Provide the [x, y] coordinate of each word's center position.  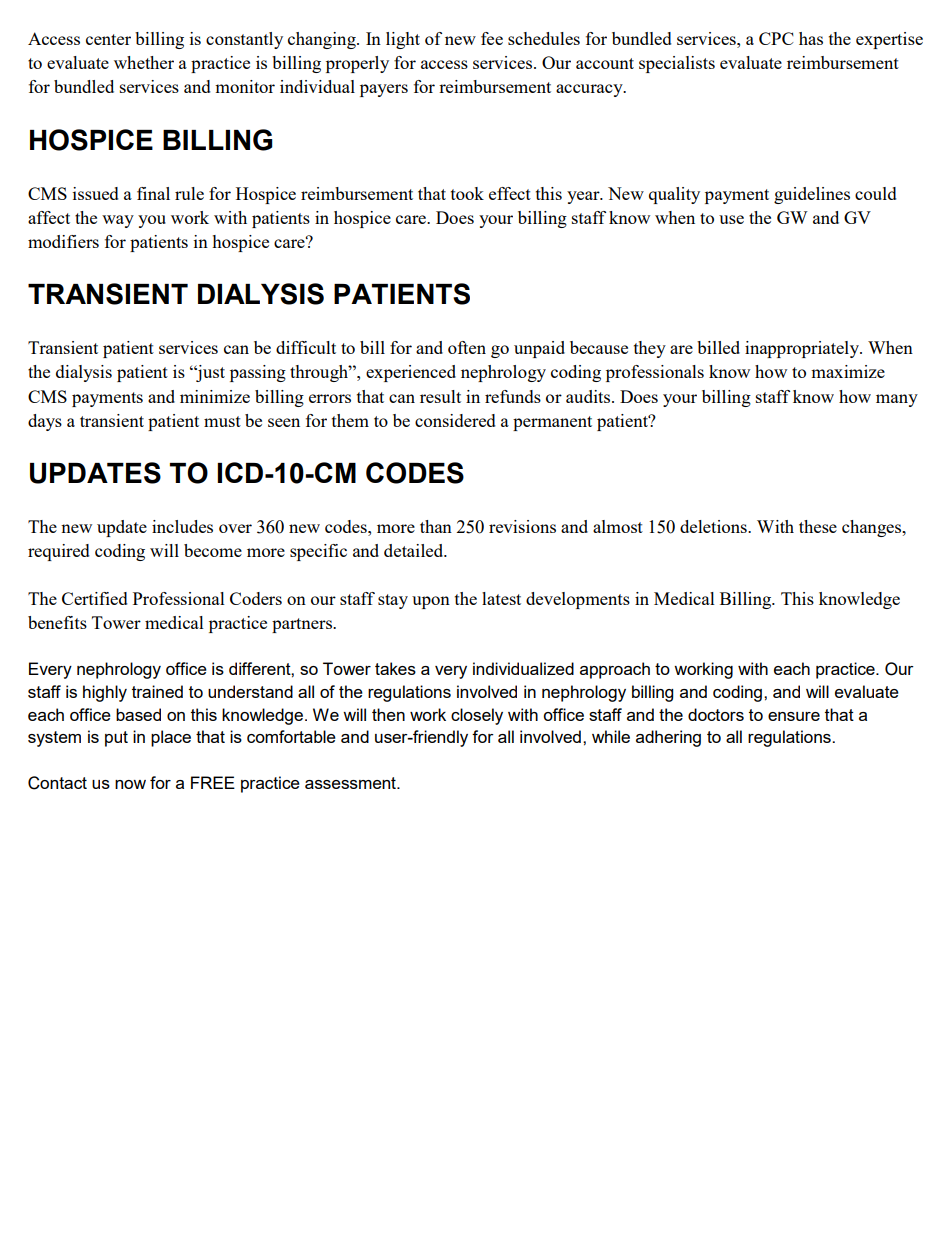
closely [477, 716]
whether [144, 62]
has [811, 38]
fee [492, 38]
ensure [794, 716]
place [171, 738]
